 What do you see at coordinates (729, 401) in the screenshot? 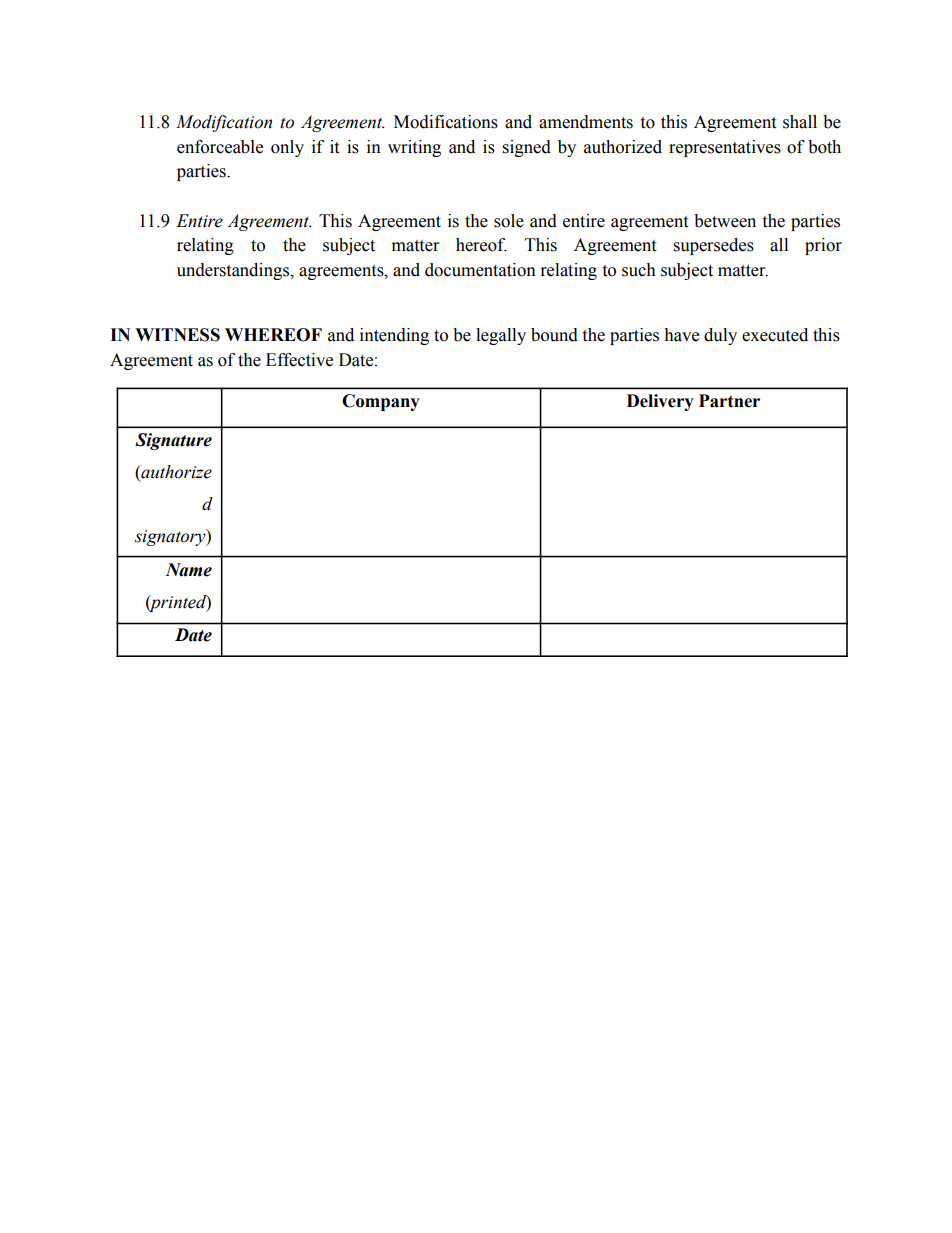
I see `Partner` at bounding box center [729, 401].
